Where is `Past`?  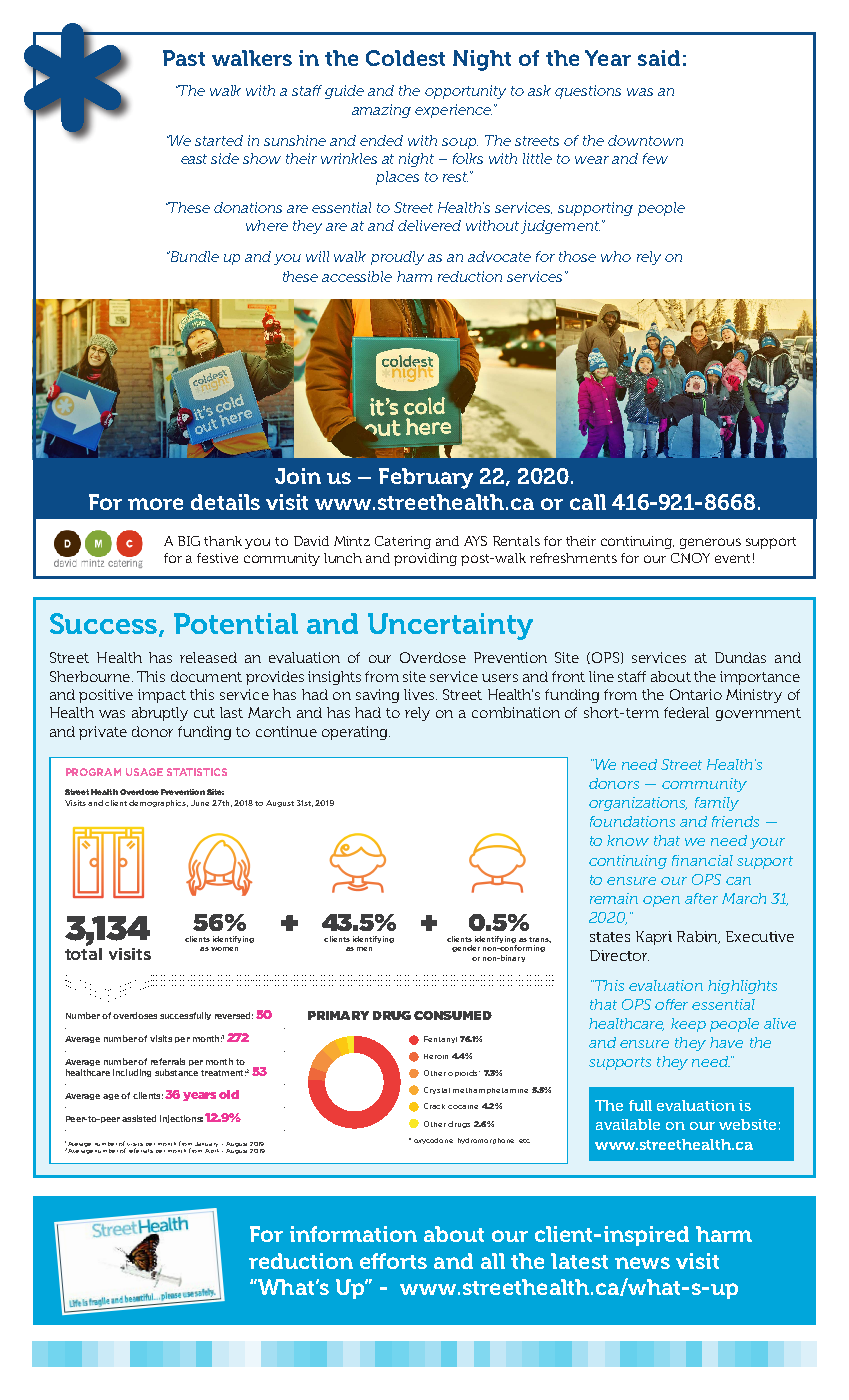 Past is located at coordinates (184, 58).
